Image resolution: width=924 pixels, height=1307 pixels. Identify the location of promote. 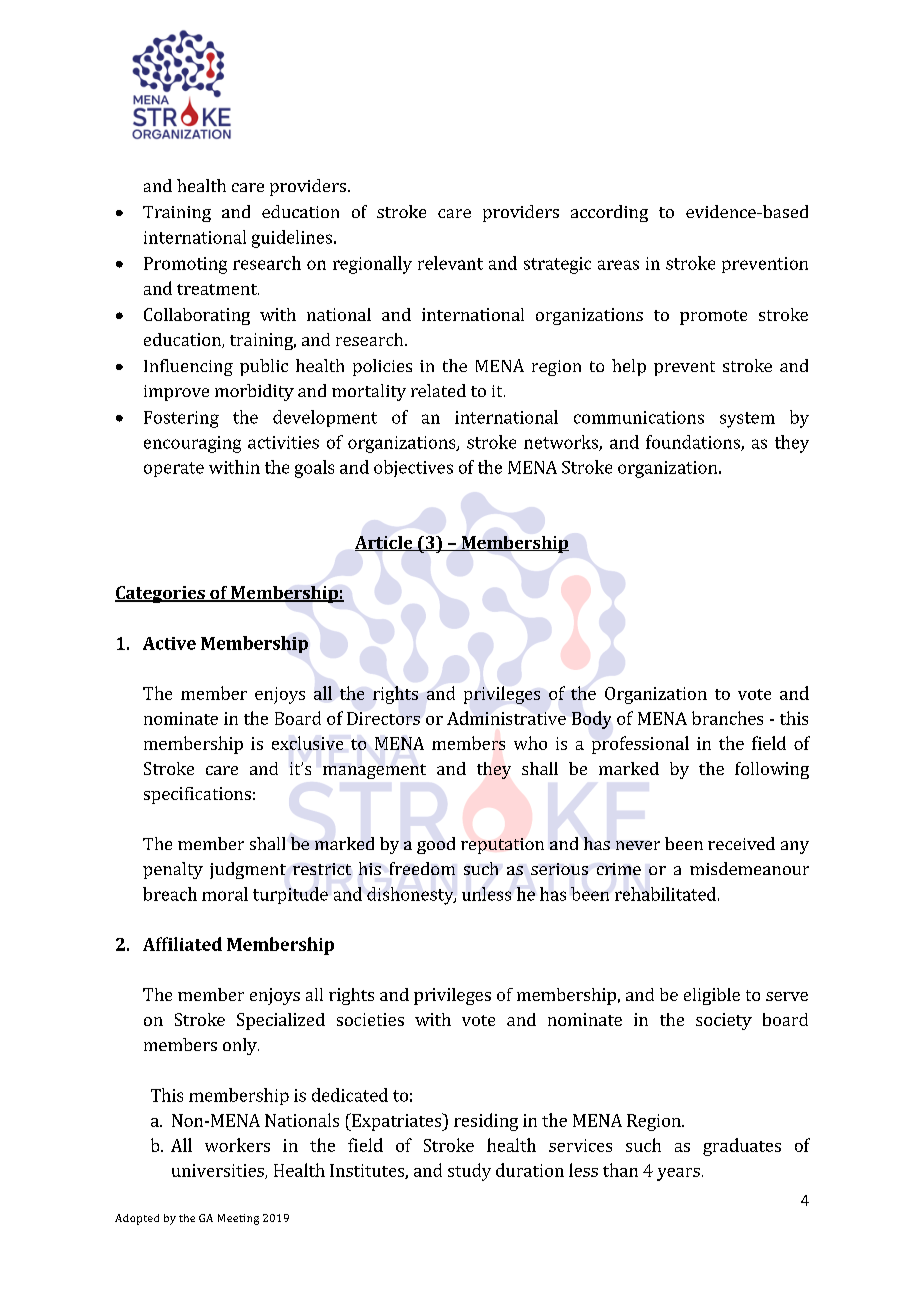
(713, 317).
